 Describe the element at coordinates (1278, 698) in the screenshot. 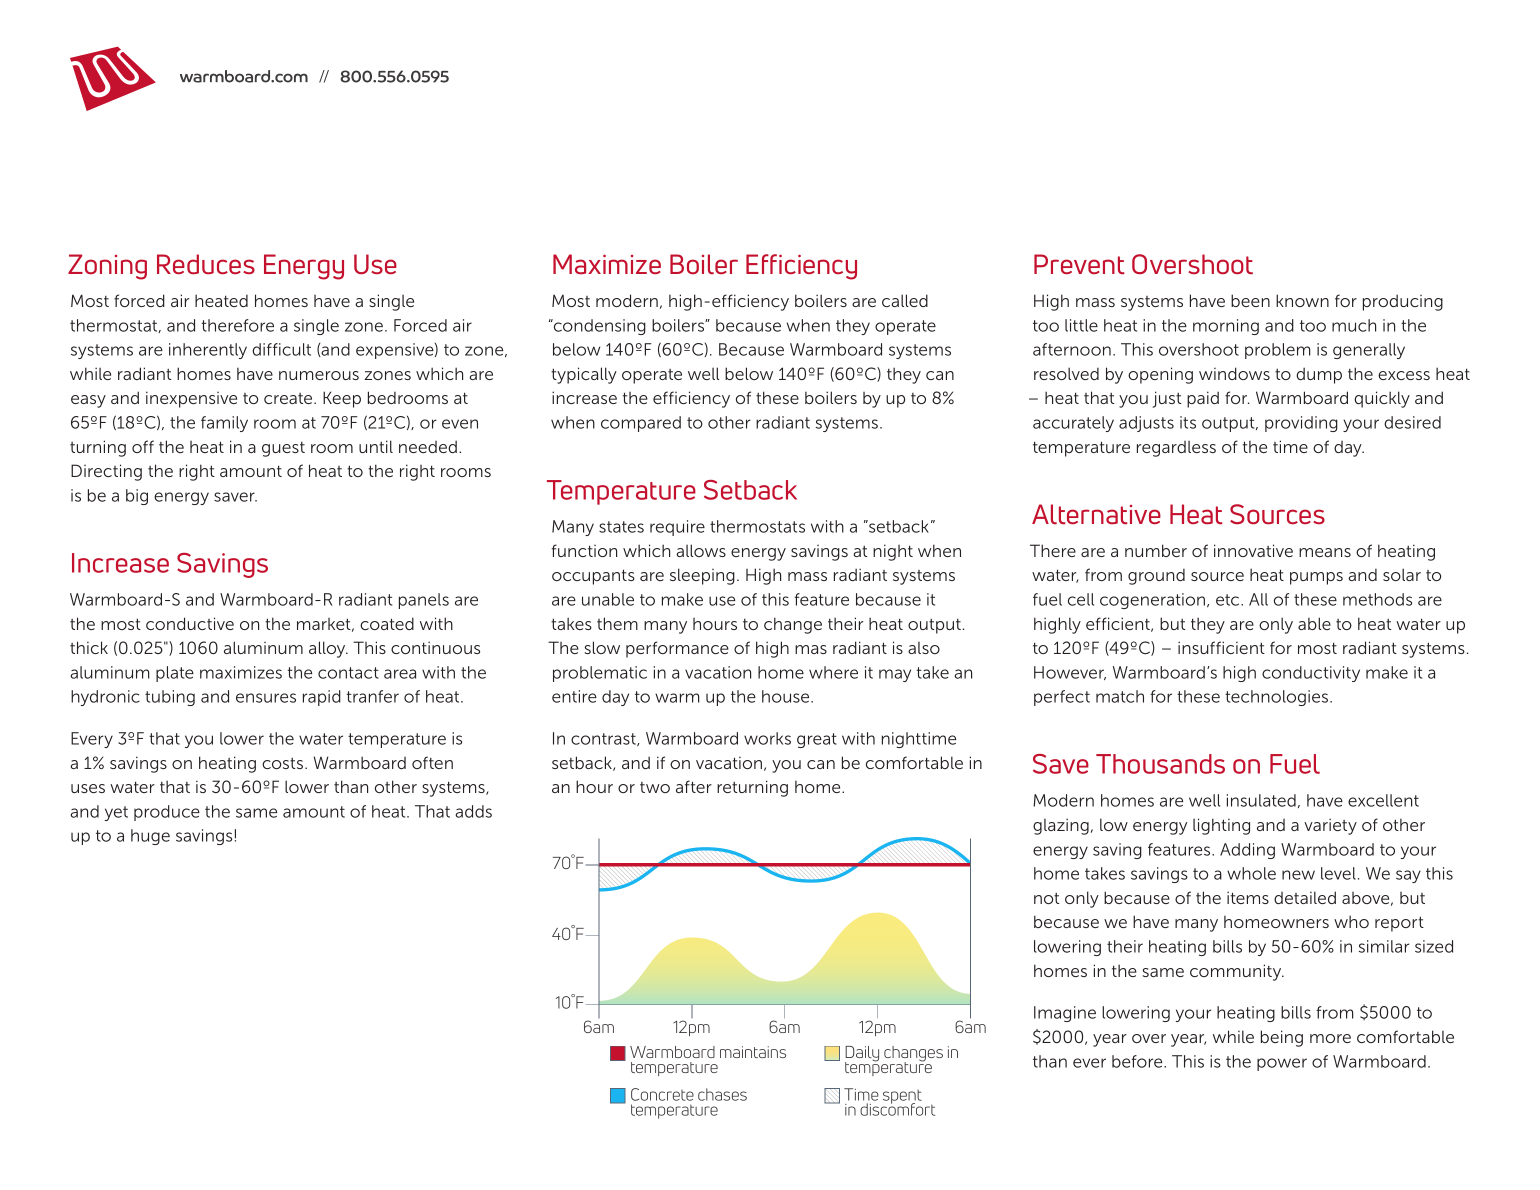

I see `technologies` at that location.
